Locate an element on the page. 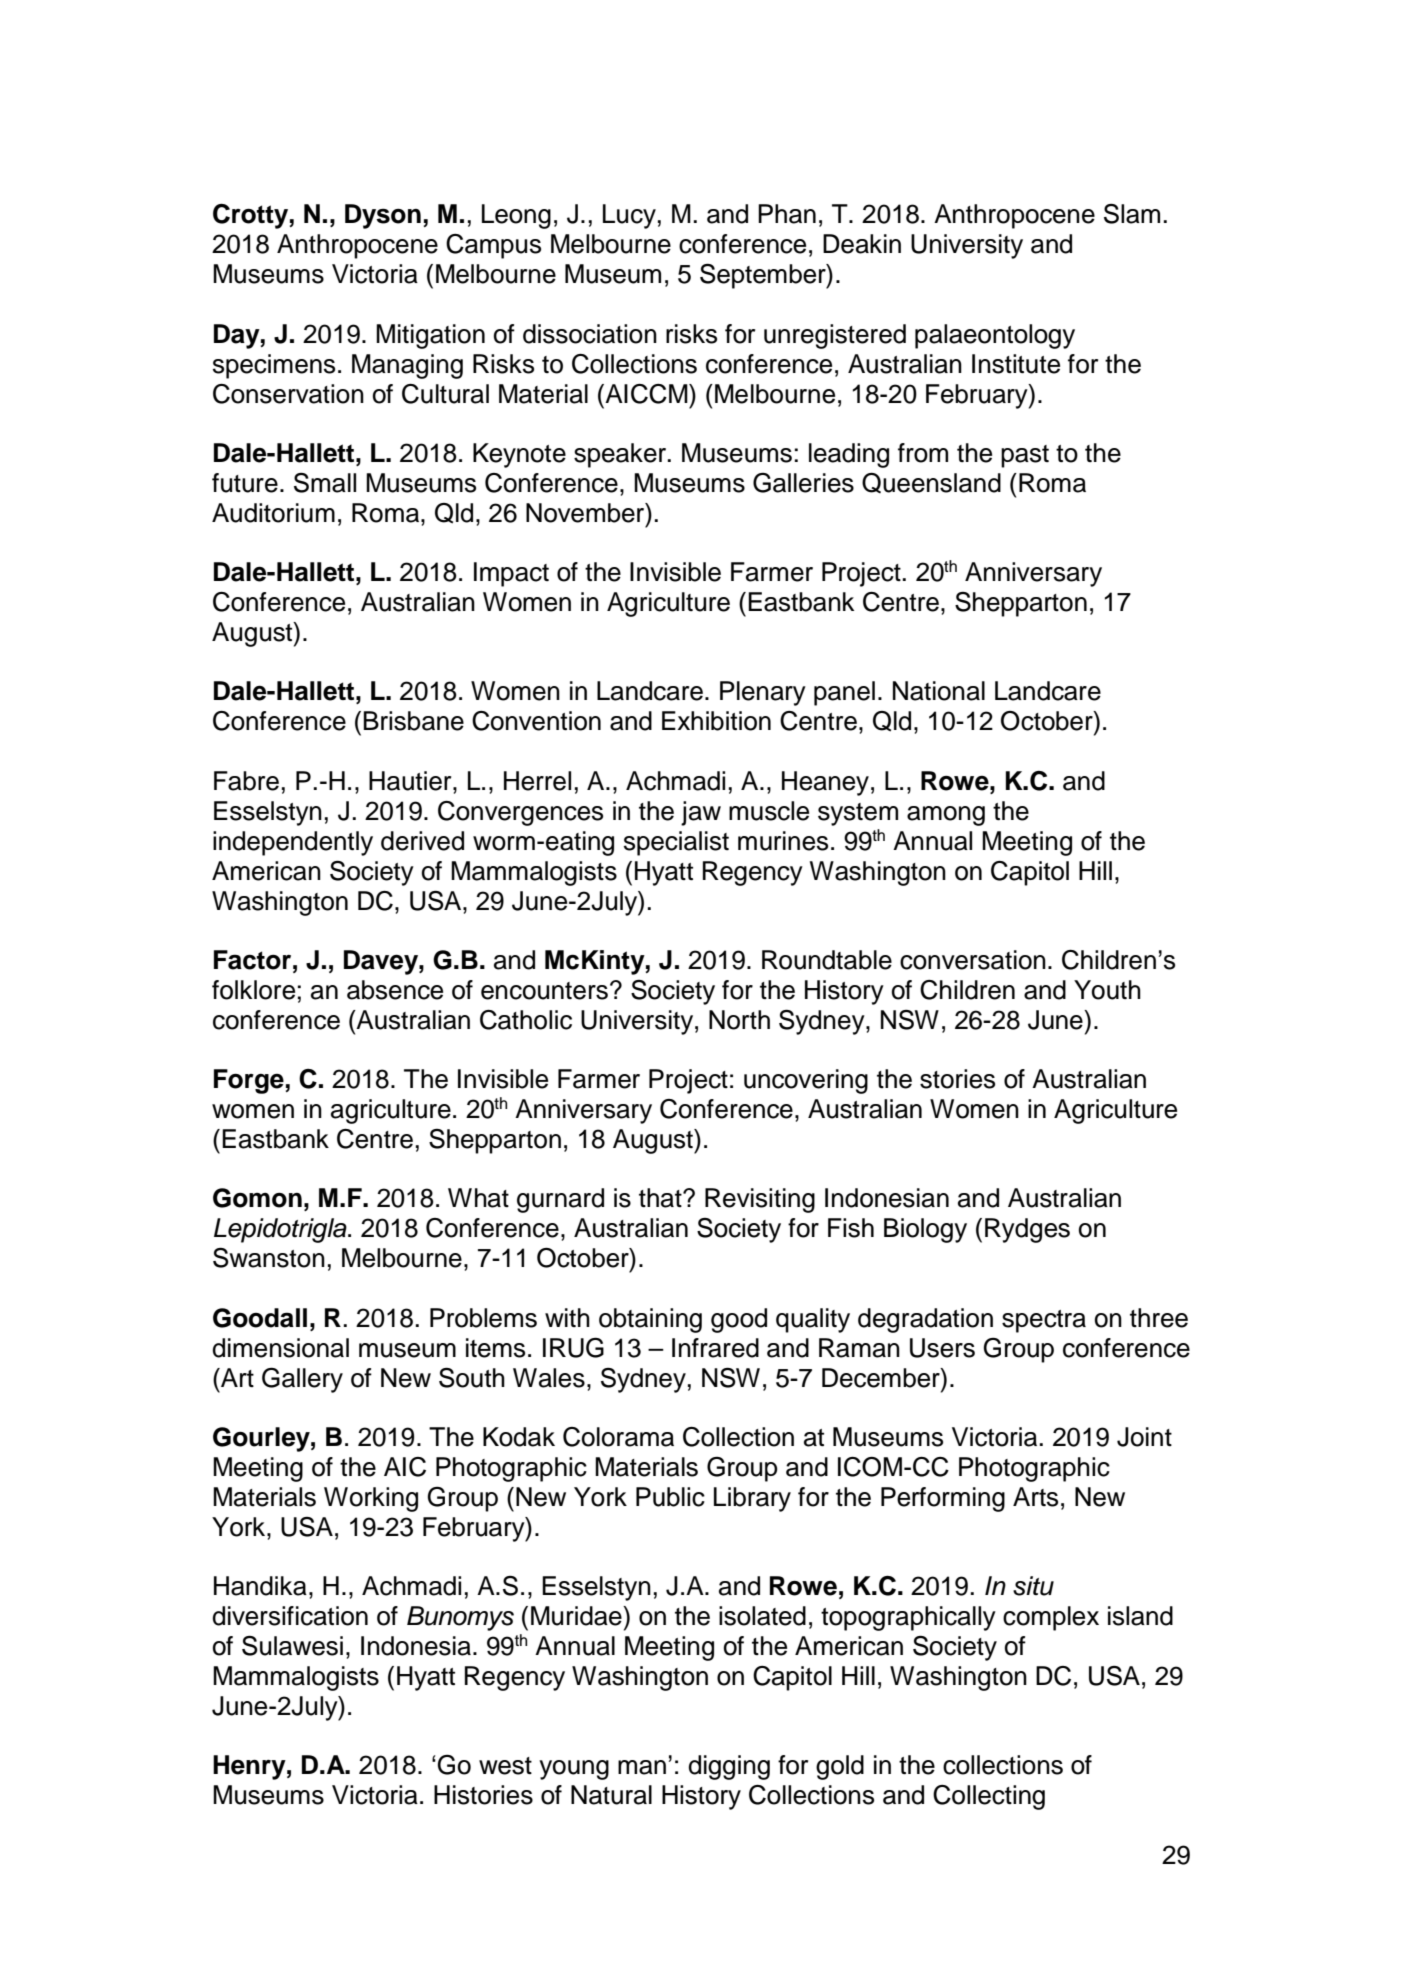 This page has height=1985, width=1403. Lucy is located at coordinates (629, 216).
